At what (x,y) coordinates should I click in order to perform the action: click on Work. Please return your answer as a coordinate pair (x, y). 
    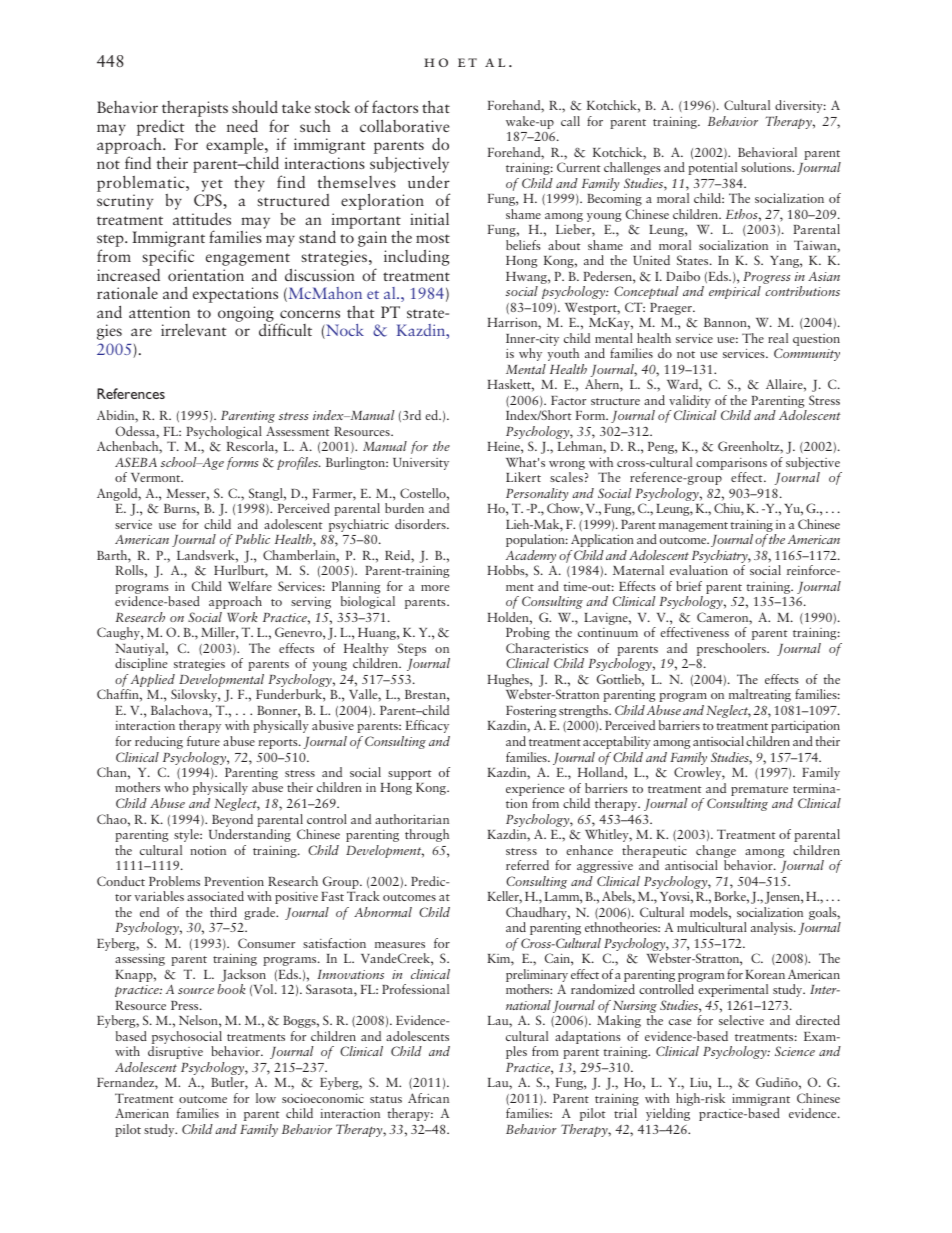
    Looking at the image, I should click on (242, 617).
